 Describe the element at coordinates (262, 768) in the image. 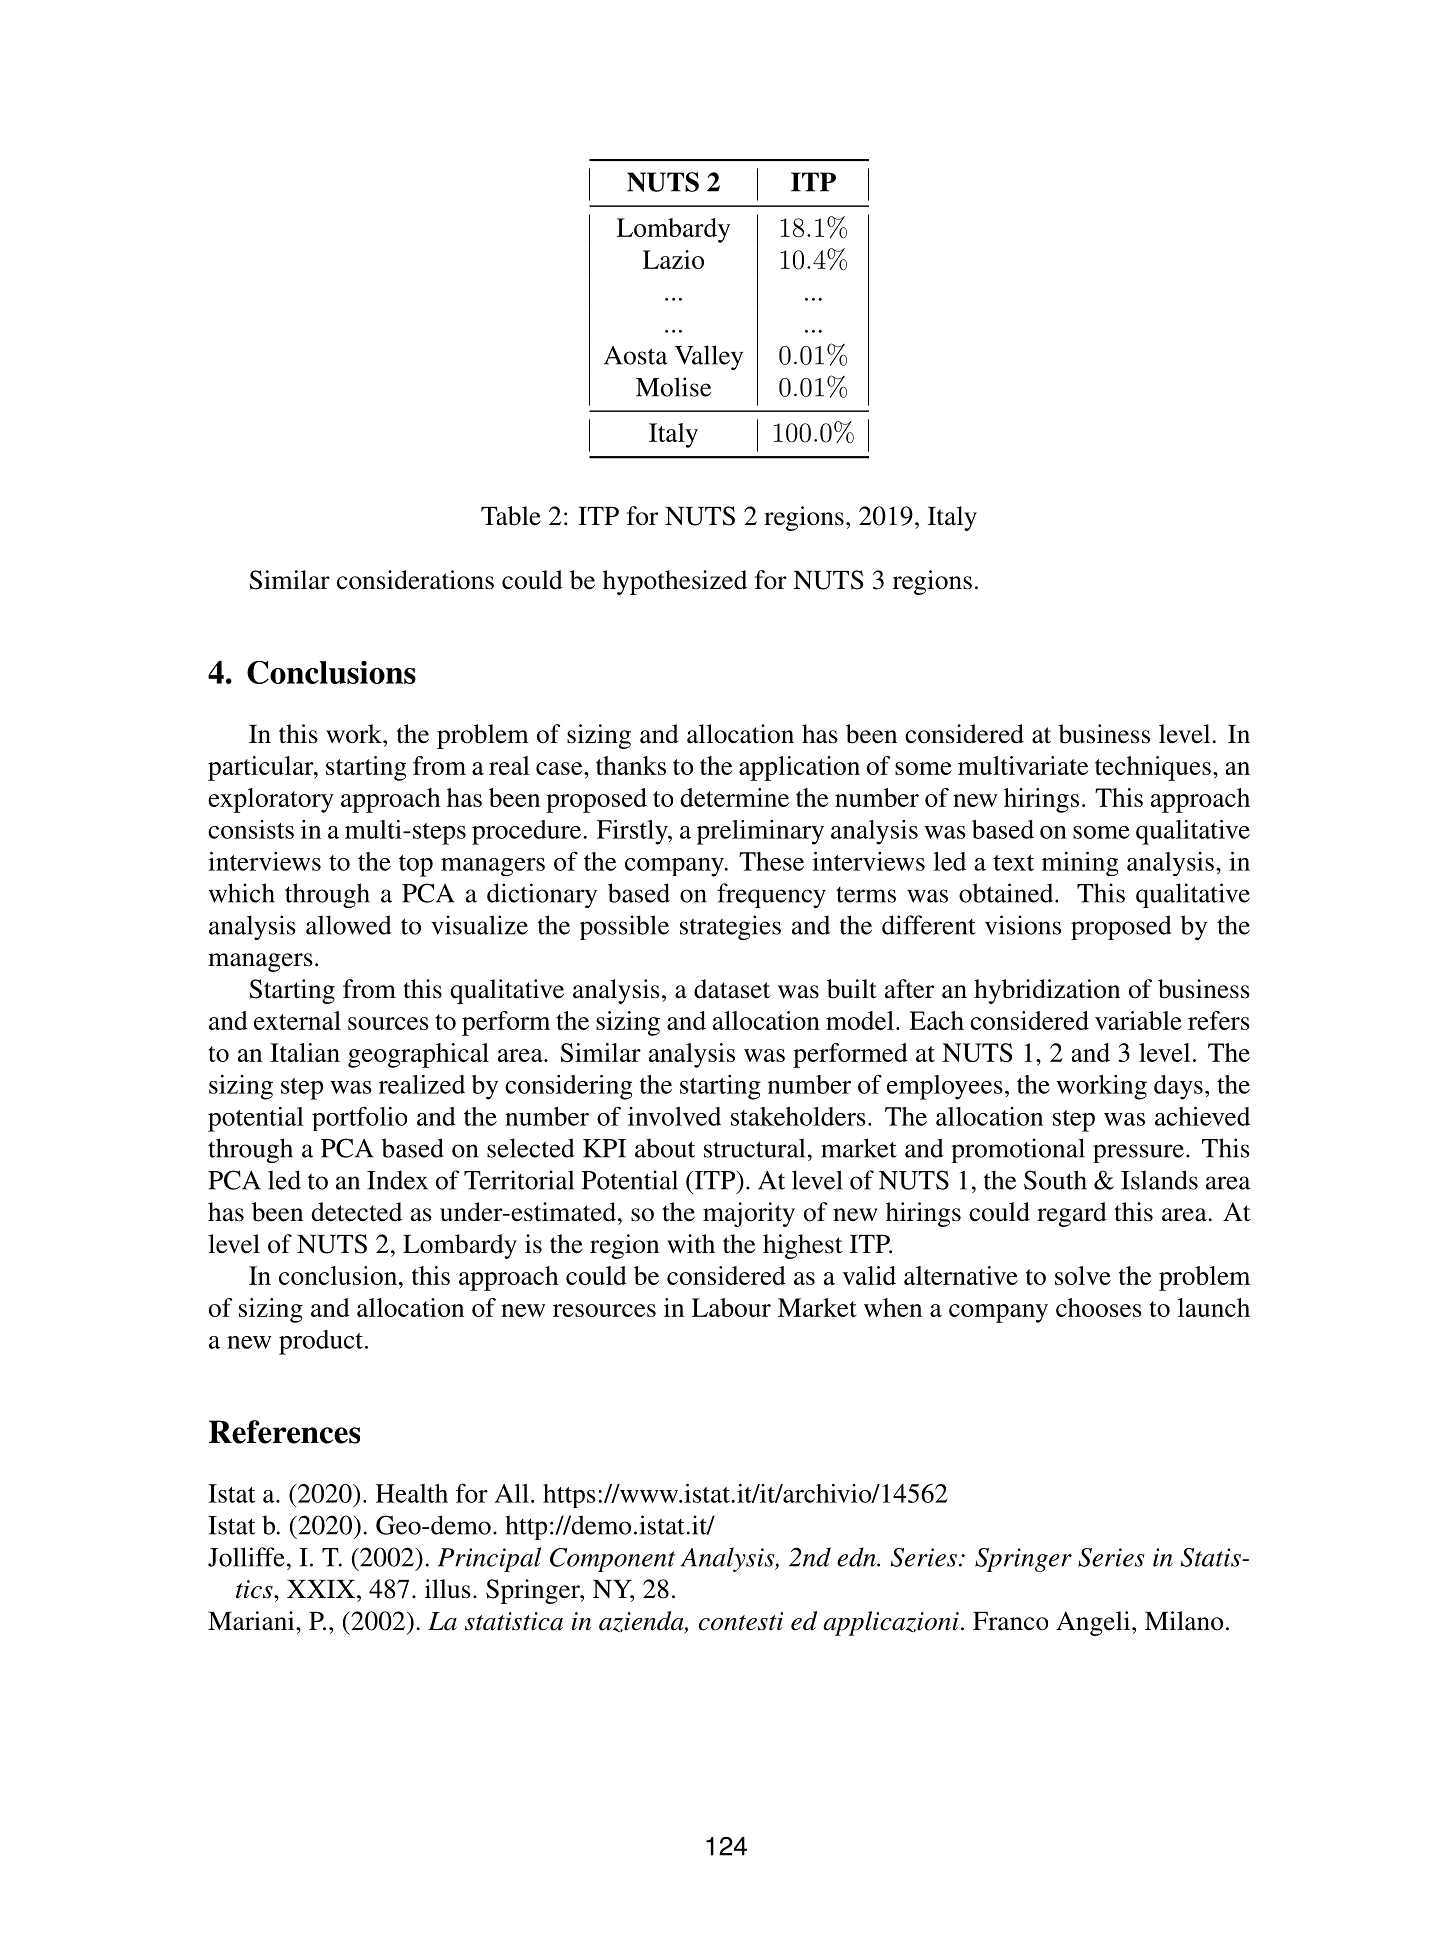

I see `particular` at that location.
